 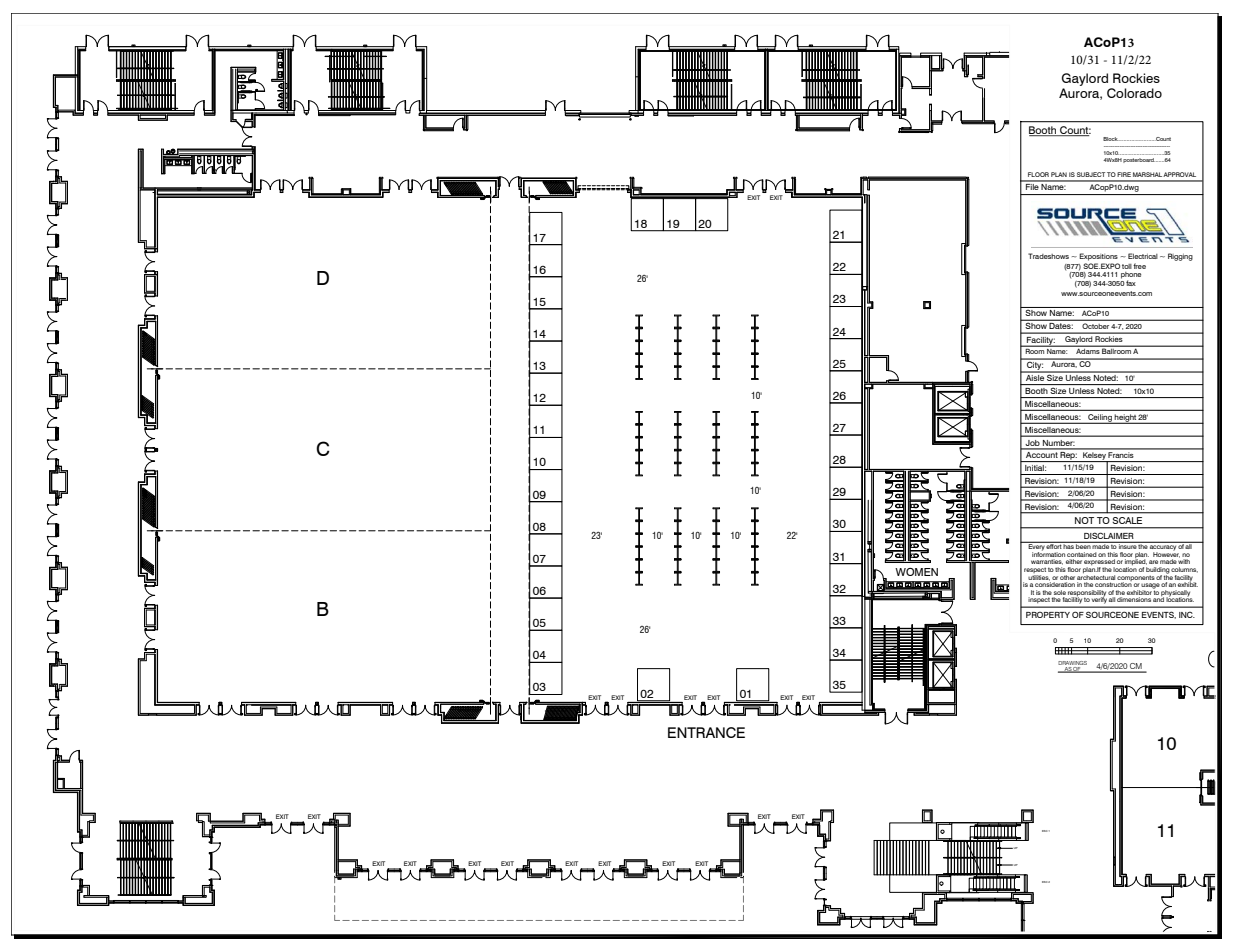 What do you see at coordinates (1100, 419) in the screenshot?
I see `Ceiling` at bounding box center [1100, 419].
